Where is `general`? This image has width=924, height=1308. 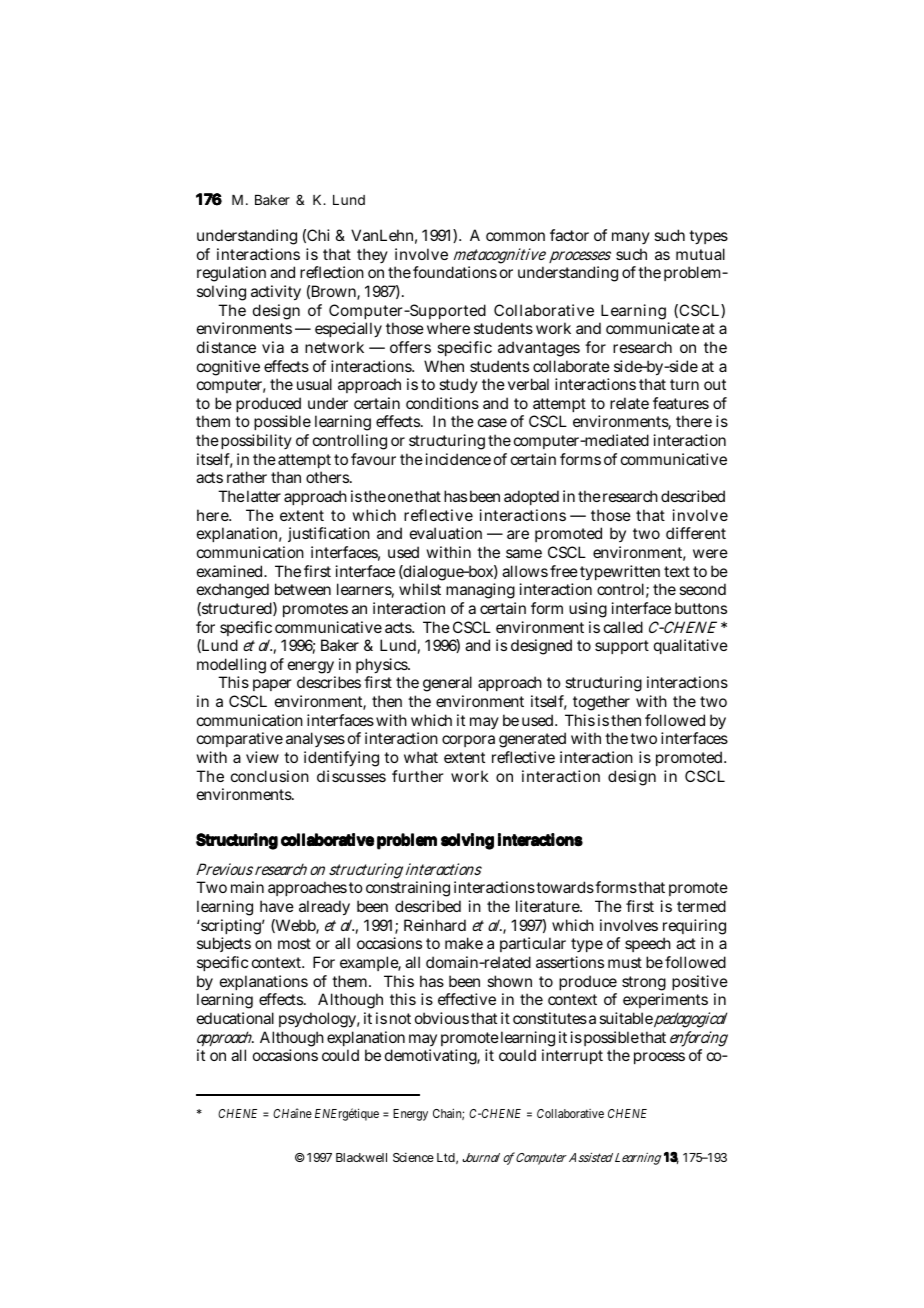
general is located at coordinates (447, 684).
